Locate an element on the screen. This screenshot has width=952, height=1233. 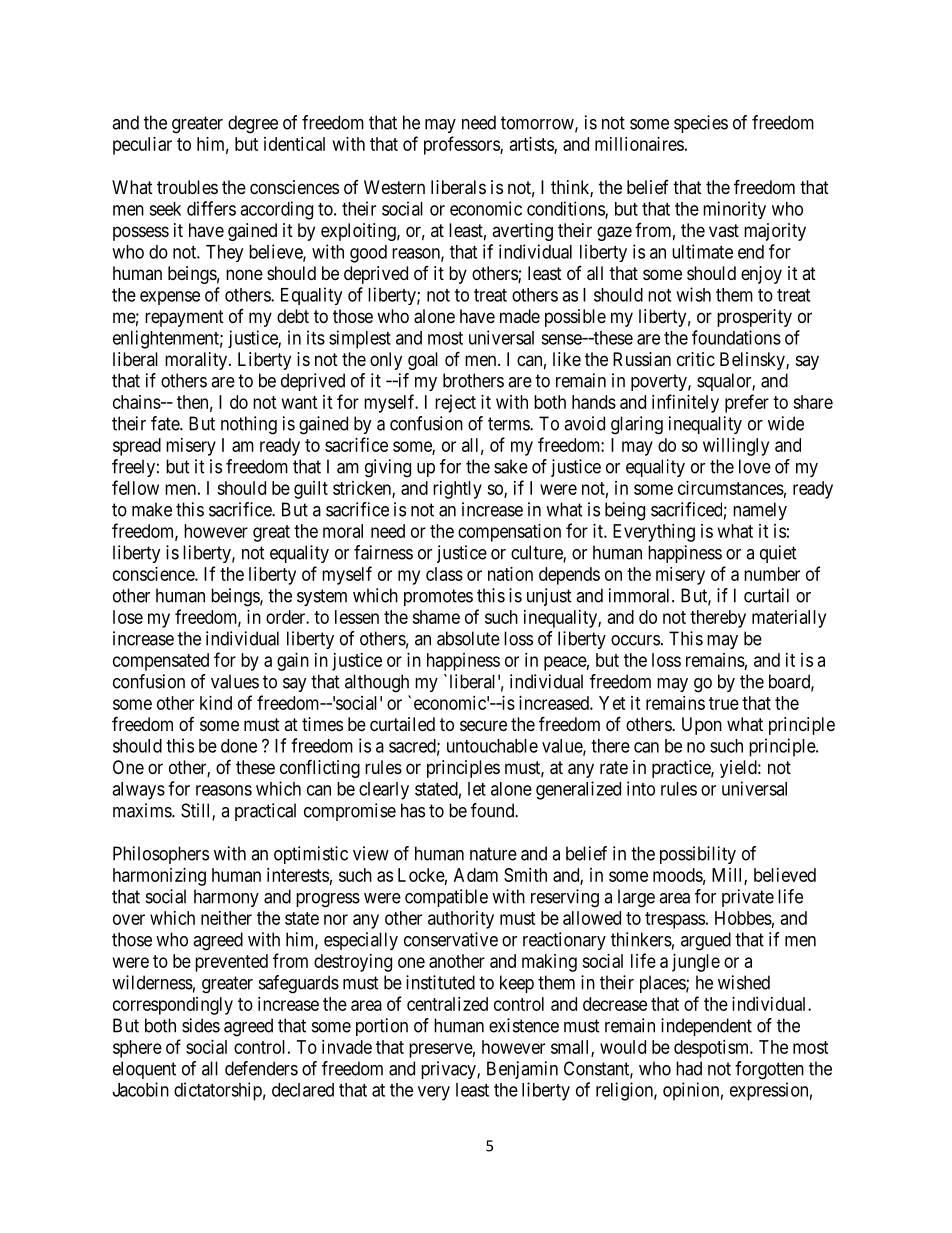
untouchable is located at coordinates (492, 746).
